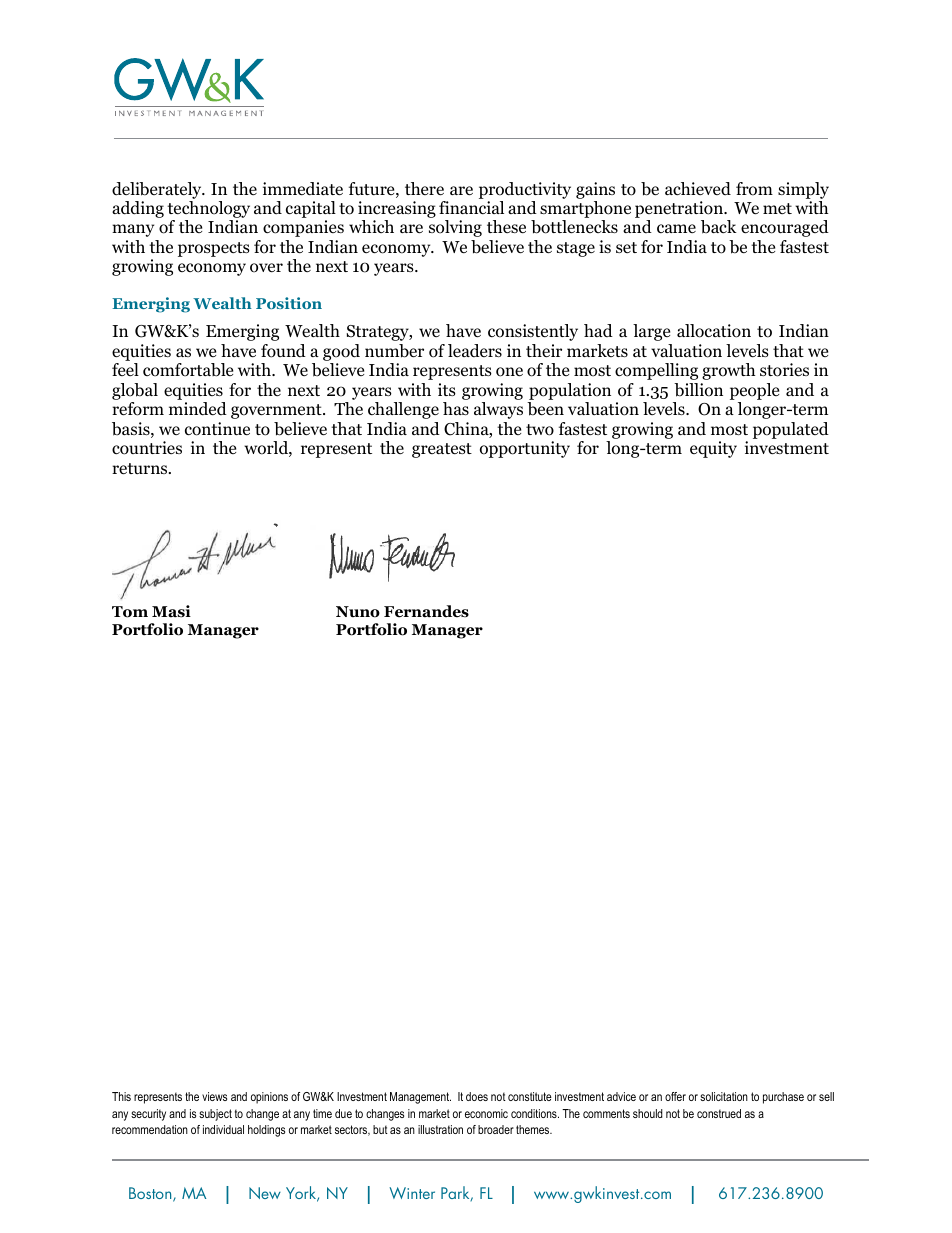  I want to click on financial, so click(471, 207).
